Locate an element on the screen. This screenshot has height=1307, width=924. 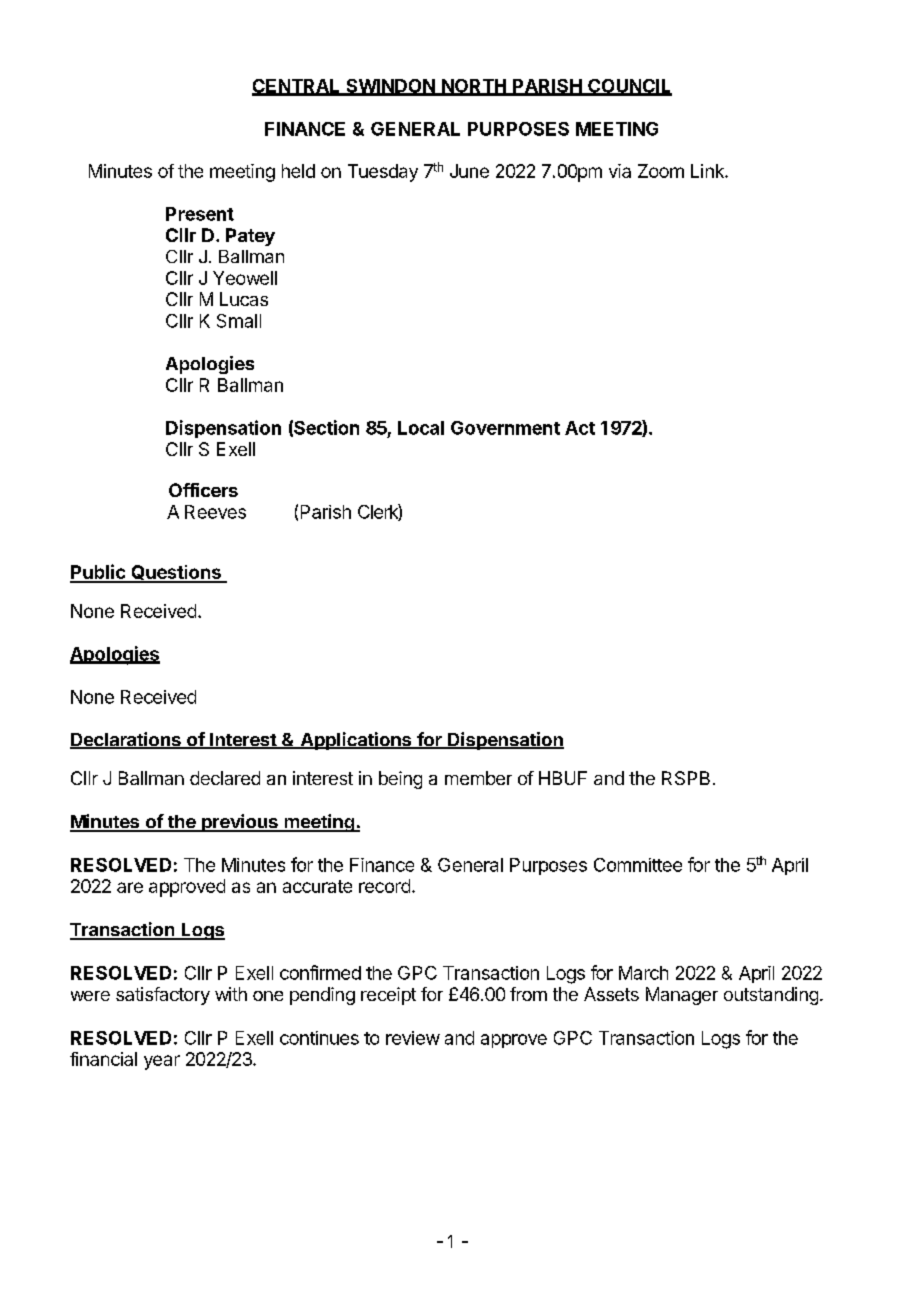
Declarations is located at coordinates (126, 740).
